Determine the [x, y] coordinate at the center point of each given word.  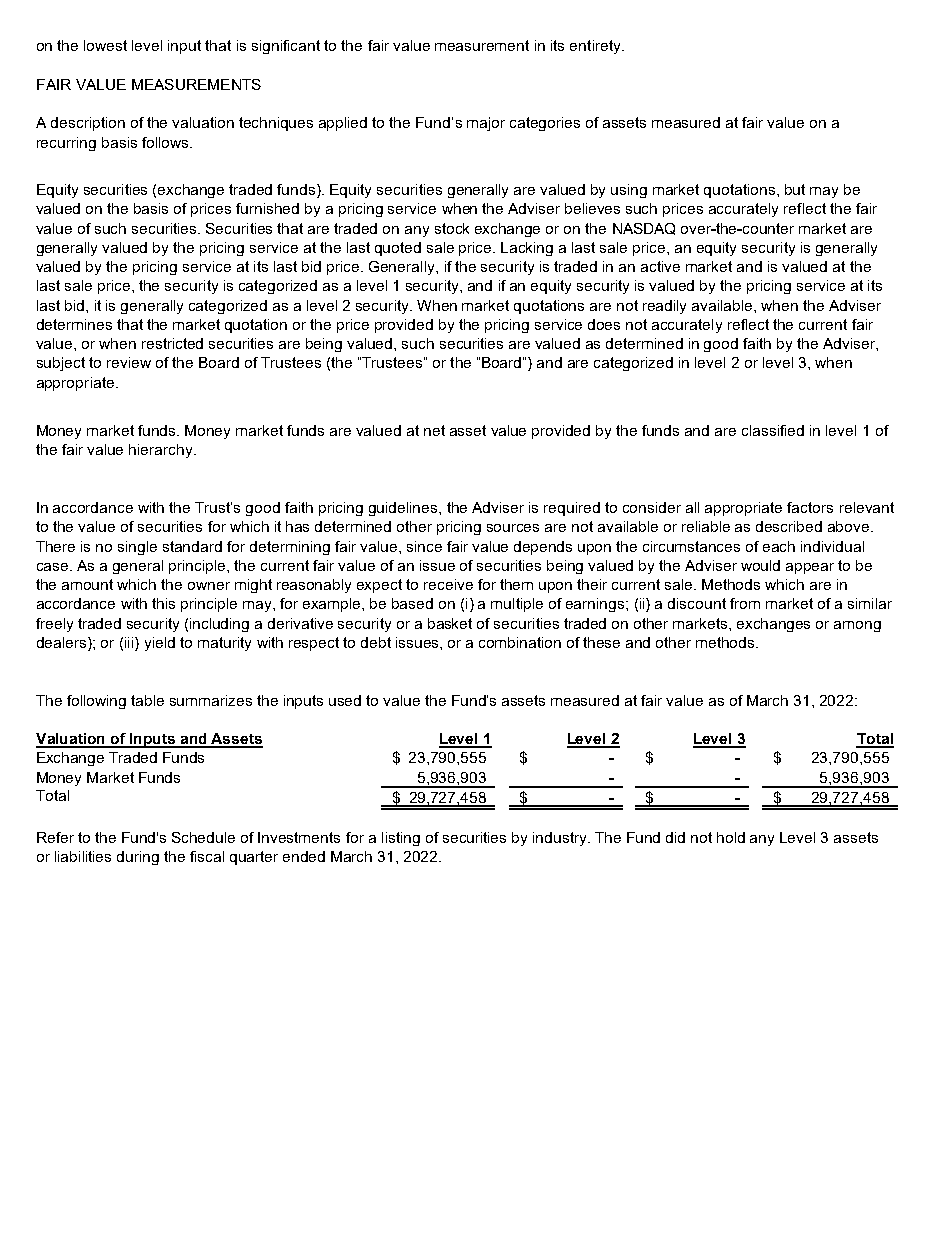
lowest [105, 45]
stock [452, 228]
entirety [596, 47]
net [434, 430]
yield [160, 644]
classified [773, 430]
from [745, 603]
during [138, 858]
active [660, 266]
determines [74, 324]
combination [520, 642]
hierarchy [162, 451]
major [486, 124]
